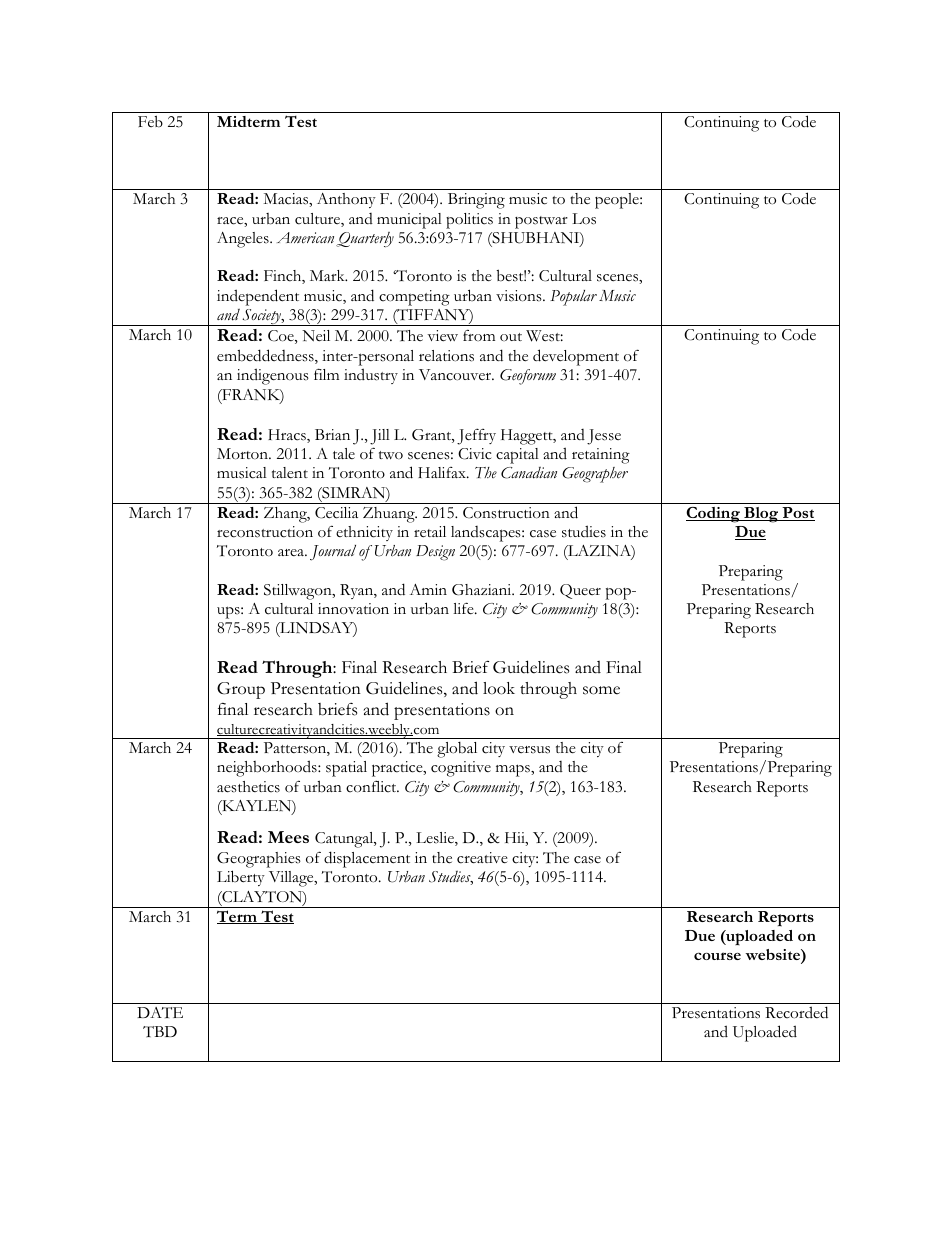  I want to click on Journal, so click(333, 553).
